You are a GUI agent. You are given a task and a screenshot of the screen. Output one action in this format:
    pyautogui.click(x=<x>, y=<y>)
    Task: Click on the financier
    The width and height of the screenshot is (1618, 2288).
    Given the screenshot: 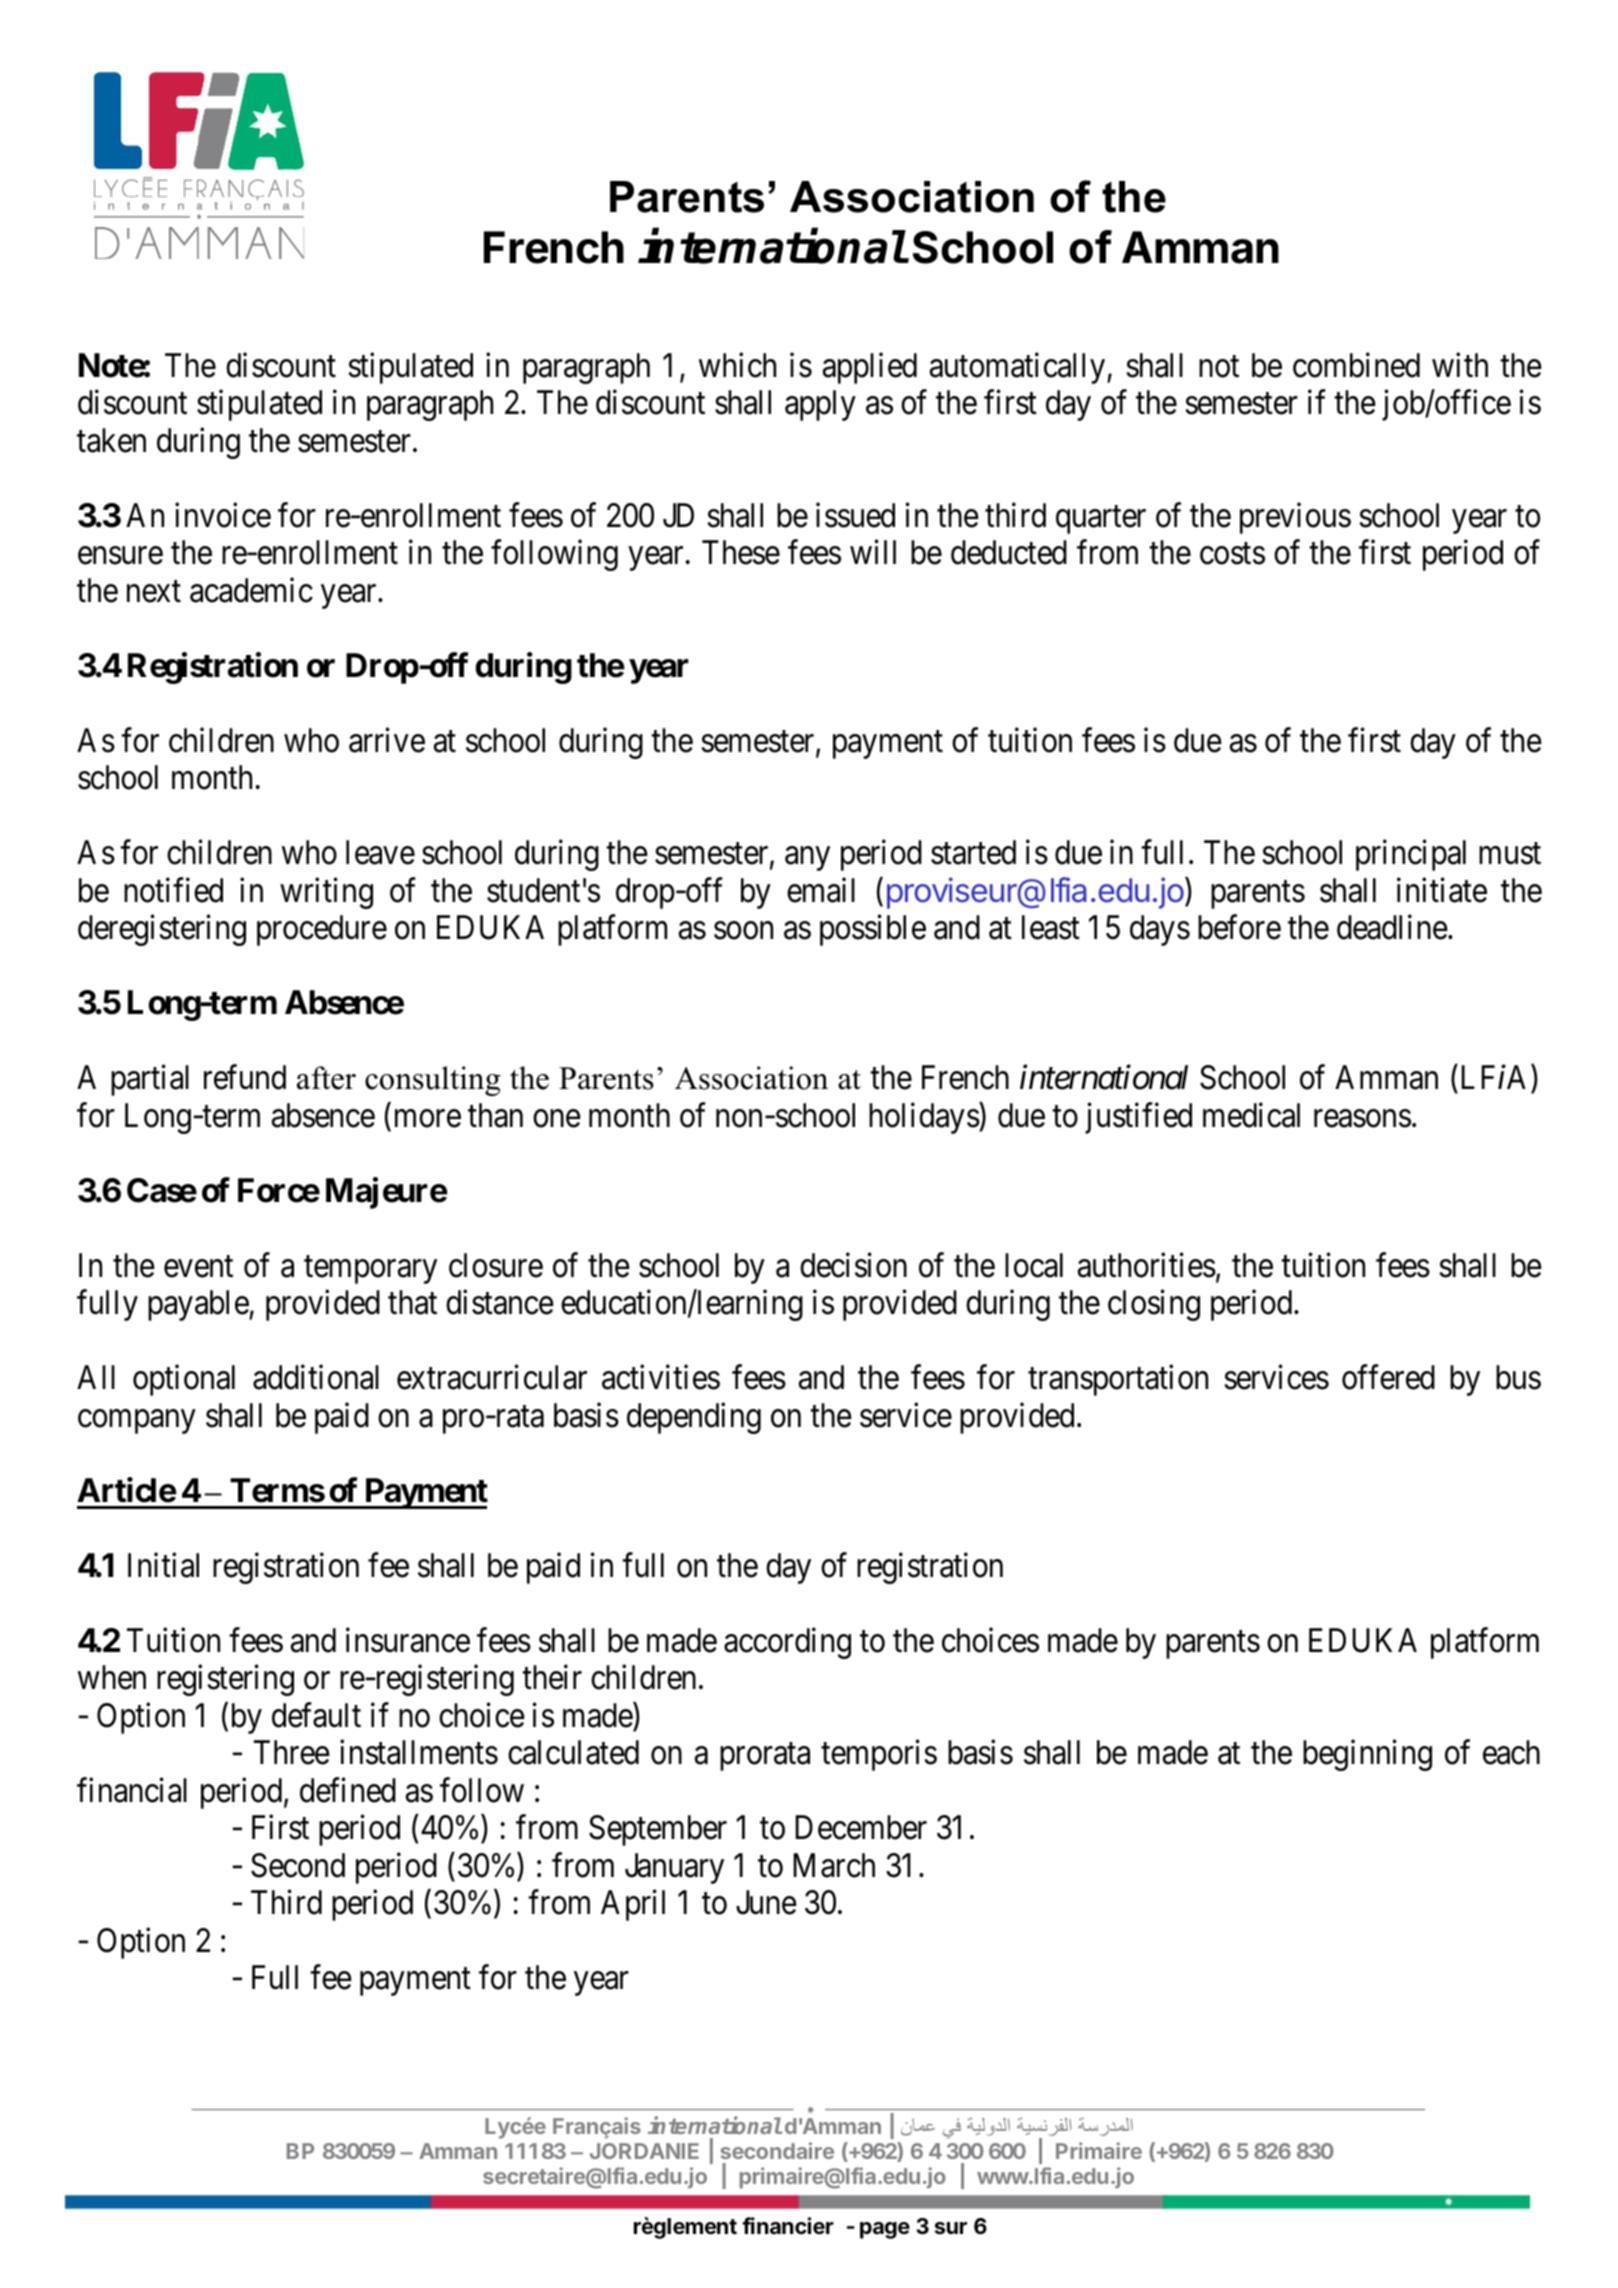 What is the action you would take?
    pyautogui.click(x=788, y=2226)
